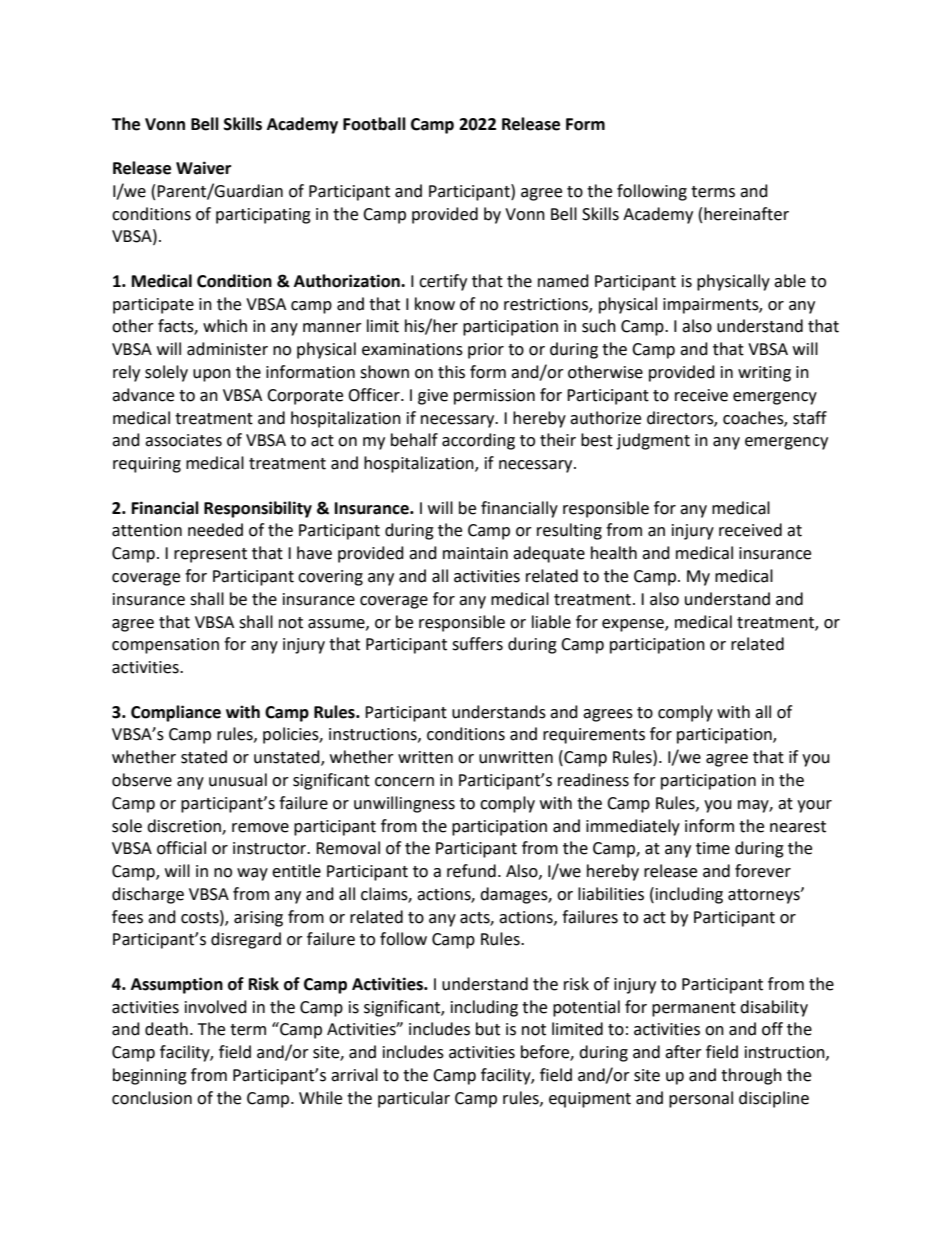  I want to click on suffers, so click(477, 644).
